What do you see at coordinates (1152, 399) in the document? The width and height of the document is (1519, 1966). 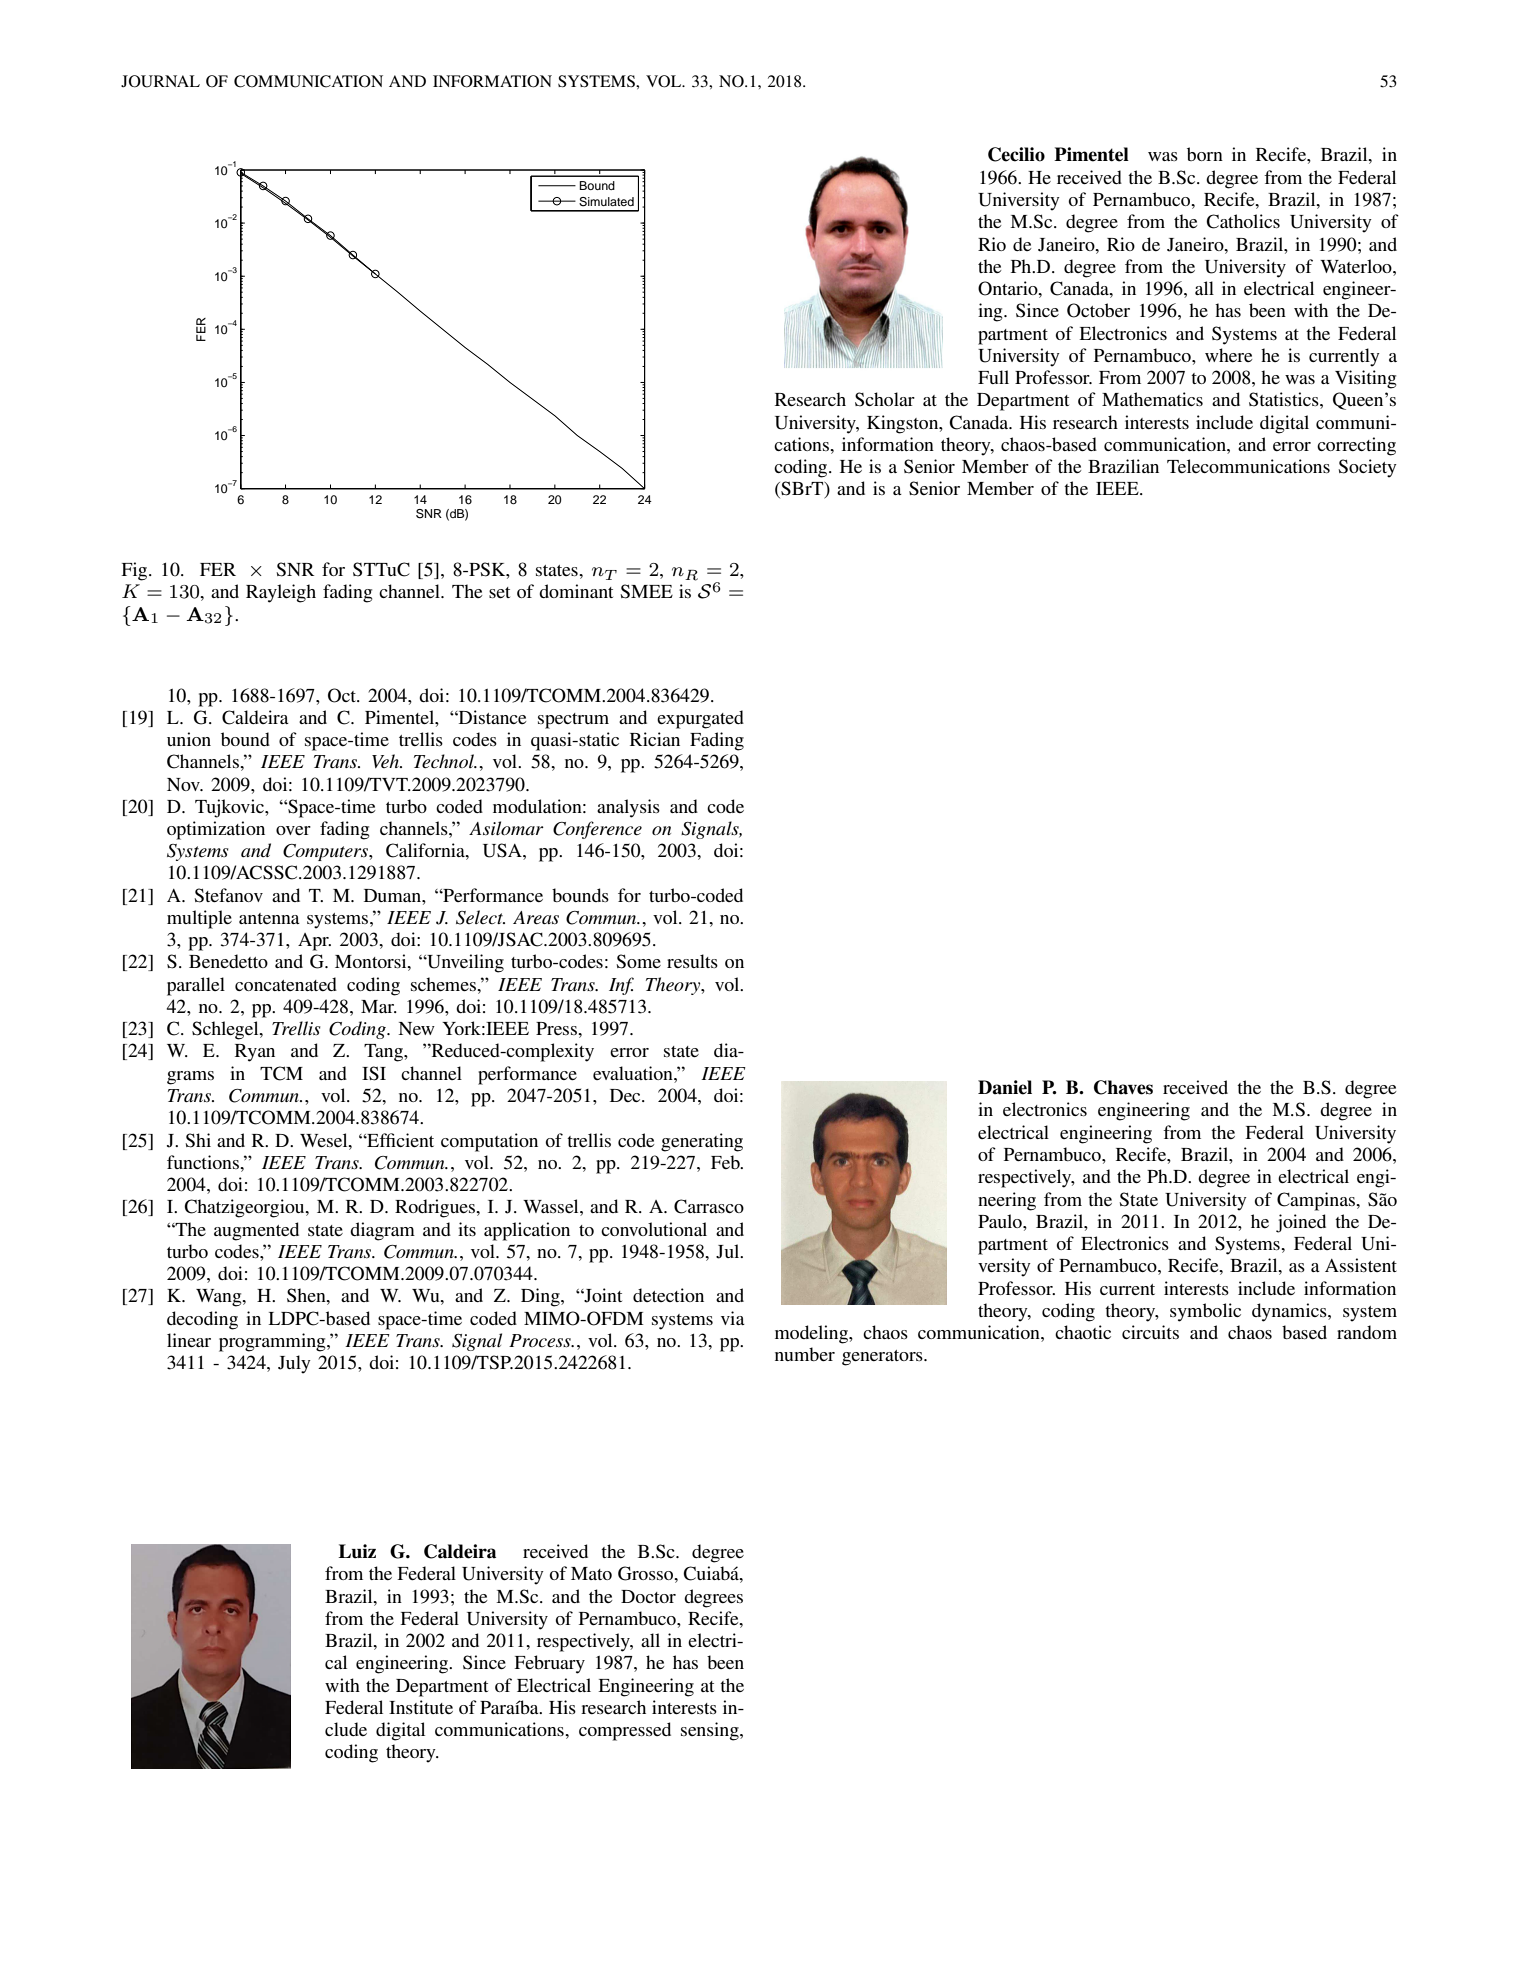 I see `Mathematics` at bounding box center [1152, 399].
